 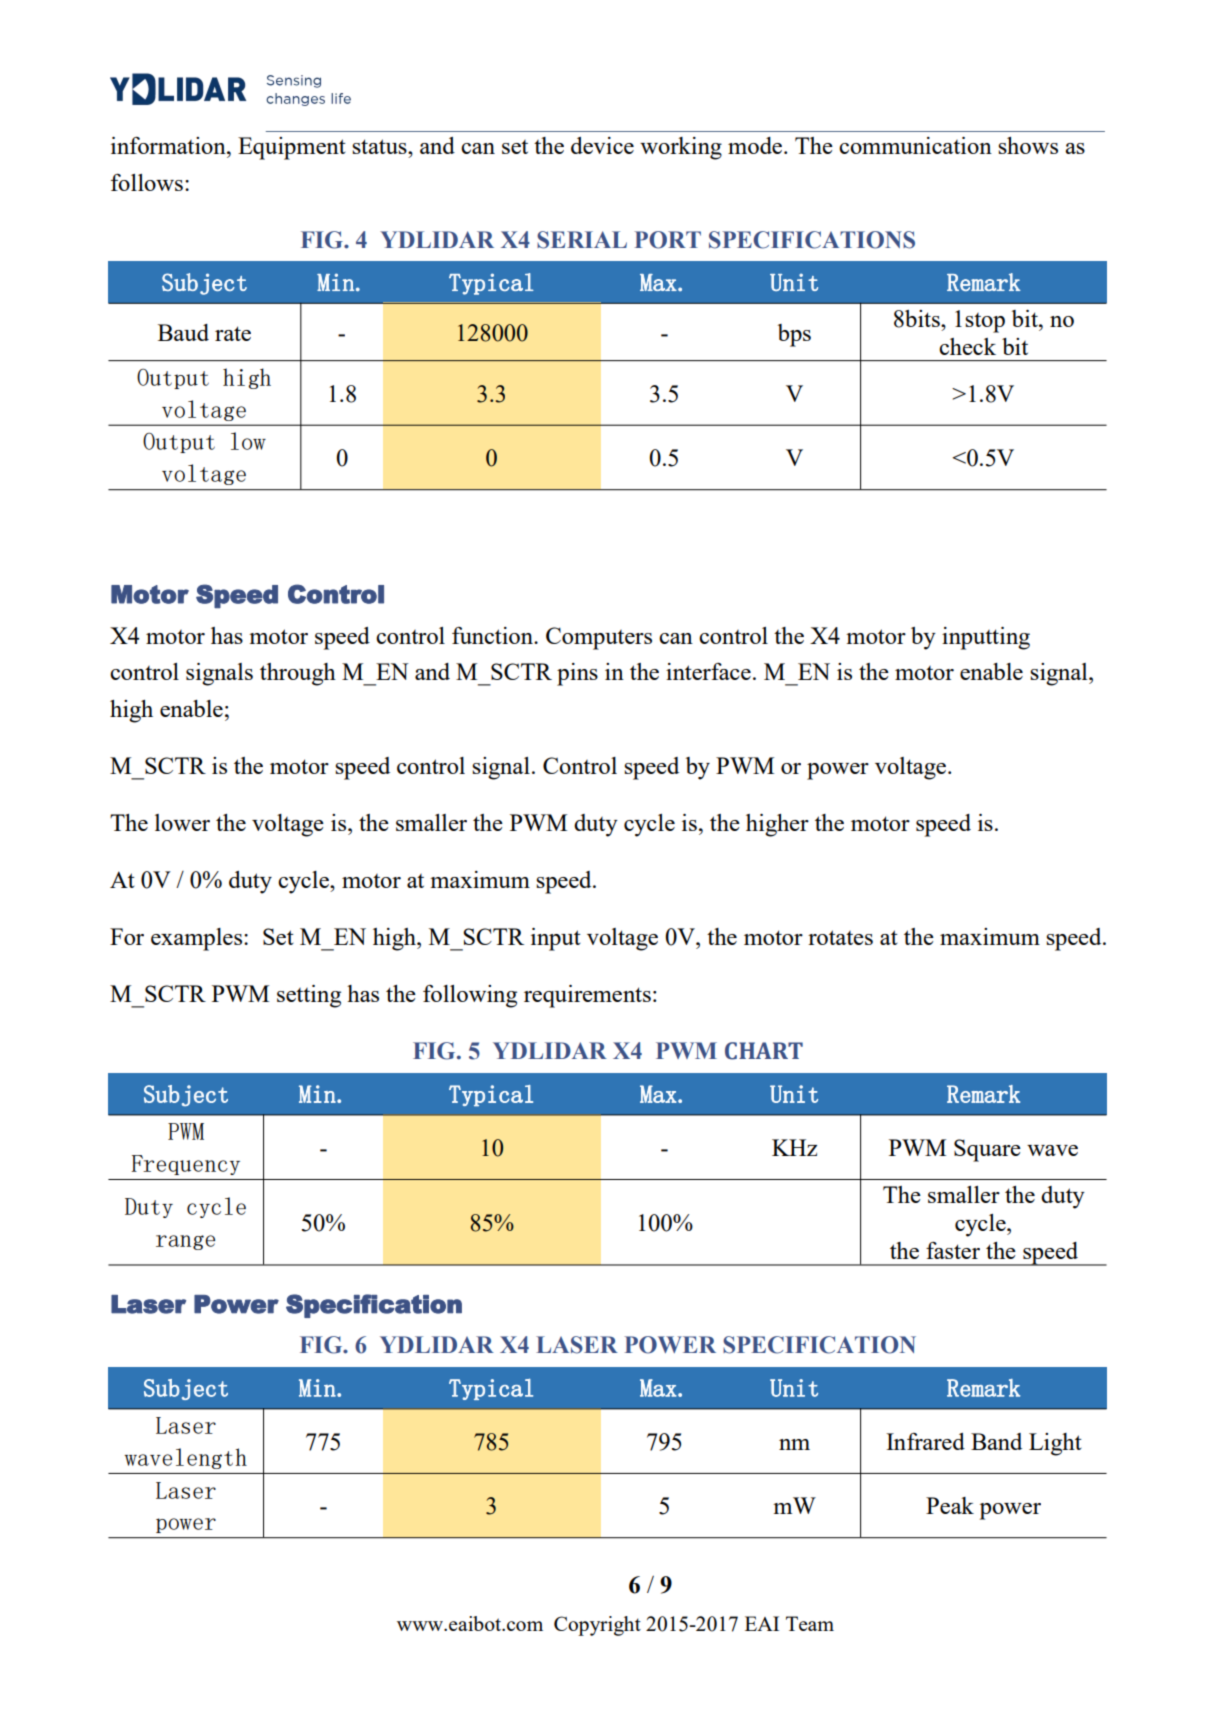 I want to click on Team, so click(x=810, y=1623).
